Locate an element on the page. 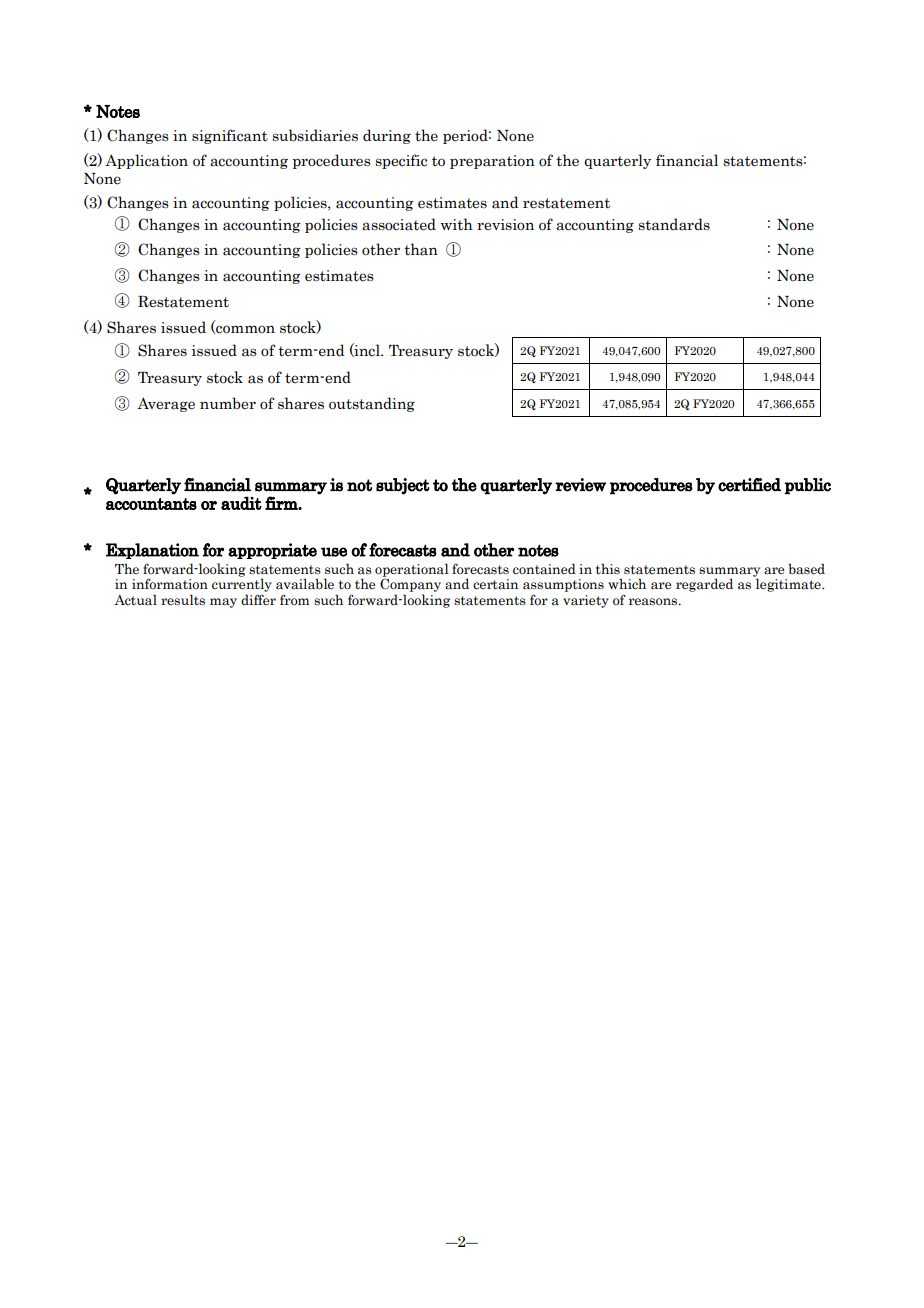 Image resolution: width=924 pixels, height=1308 pixels. currently is located at coordinates (242, 585).
